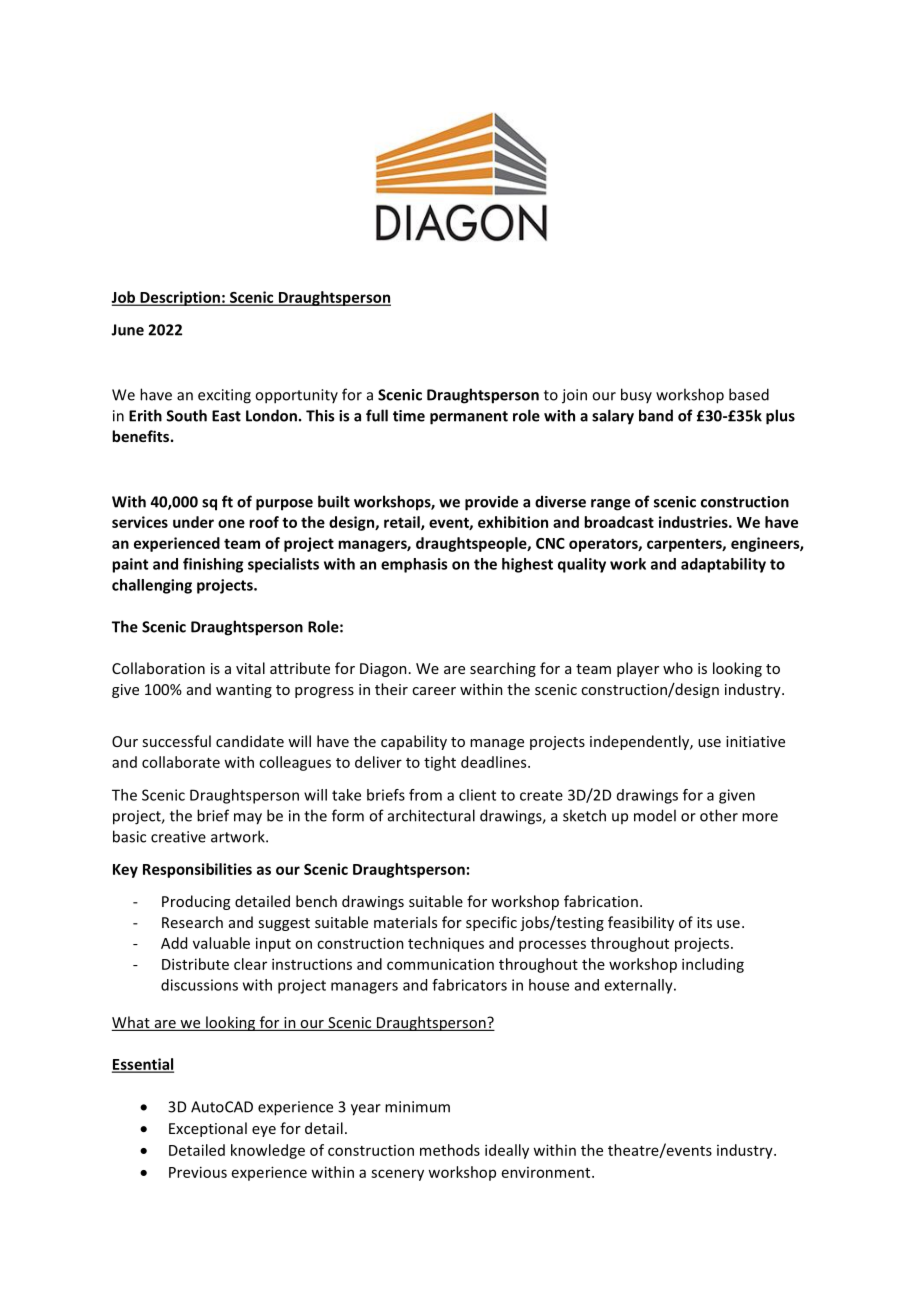  What do you see at coordinates (197, 870) in the image?
I see `Responsibilities` at bounding box center [197, 870].
